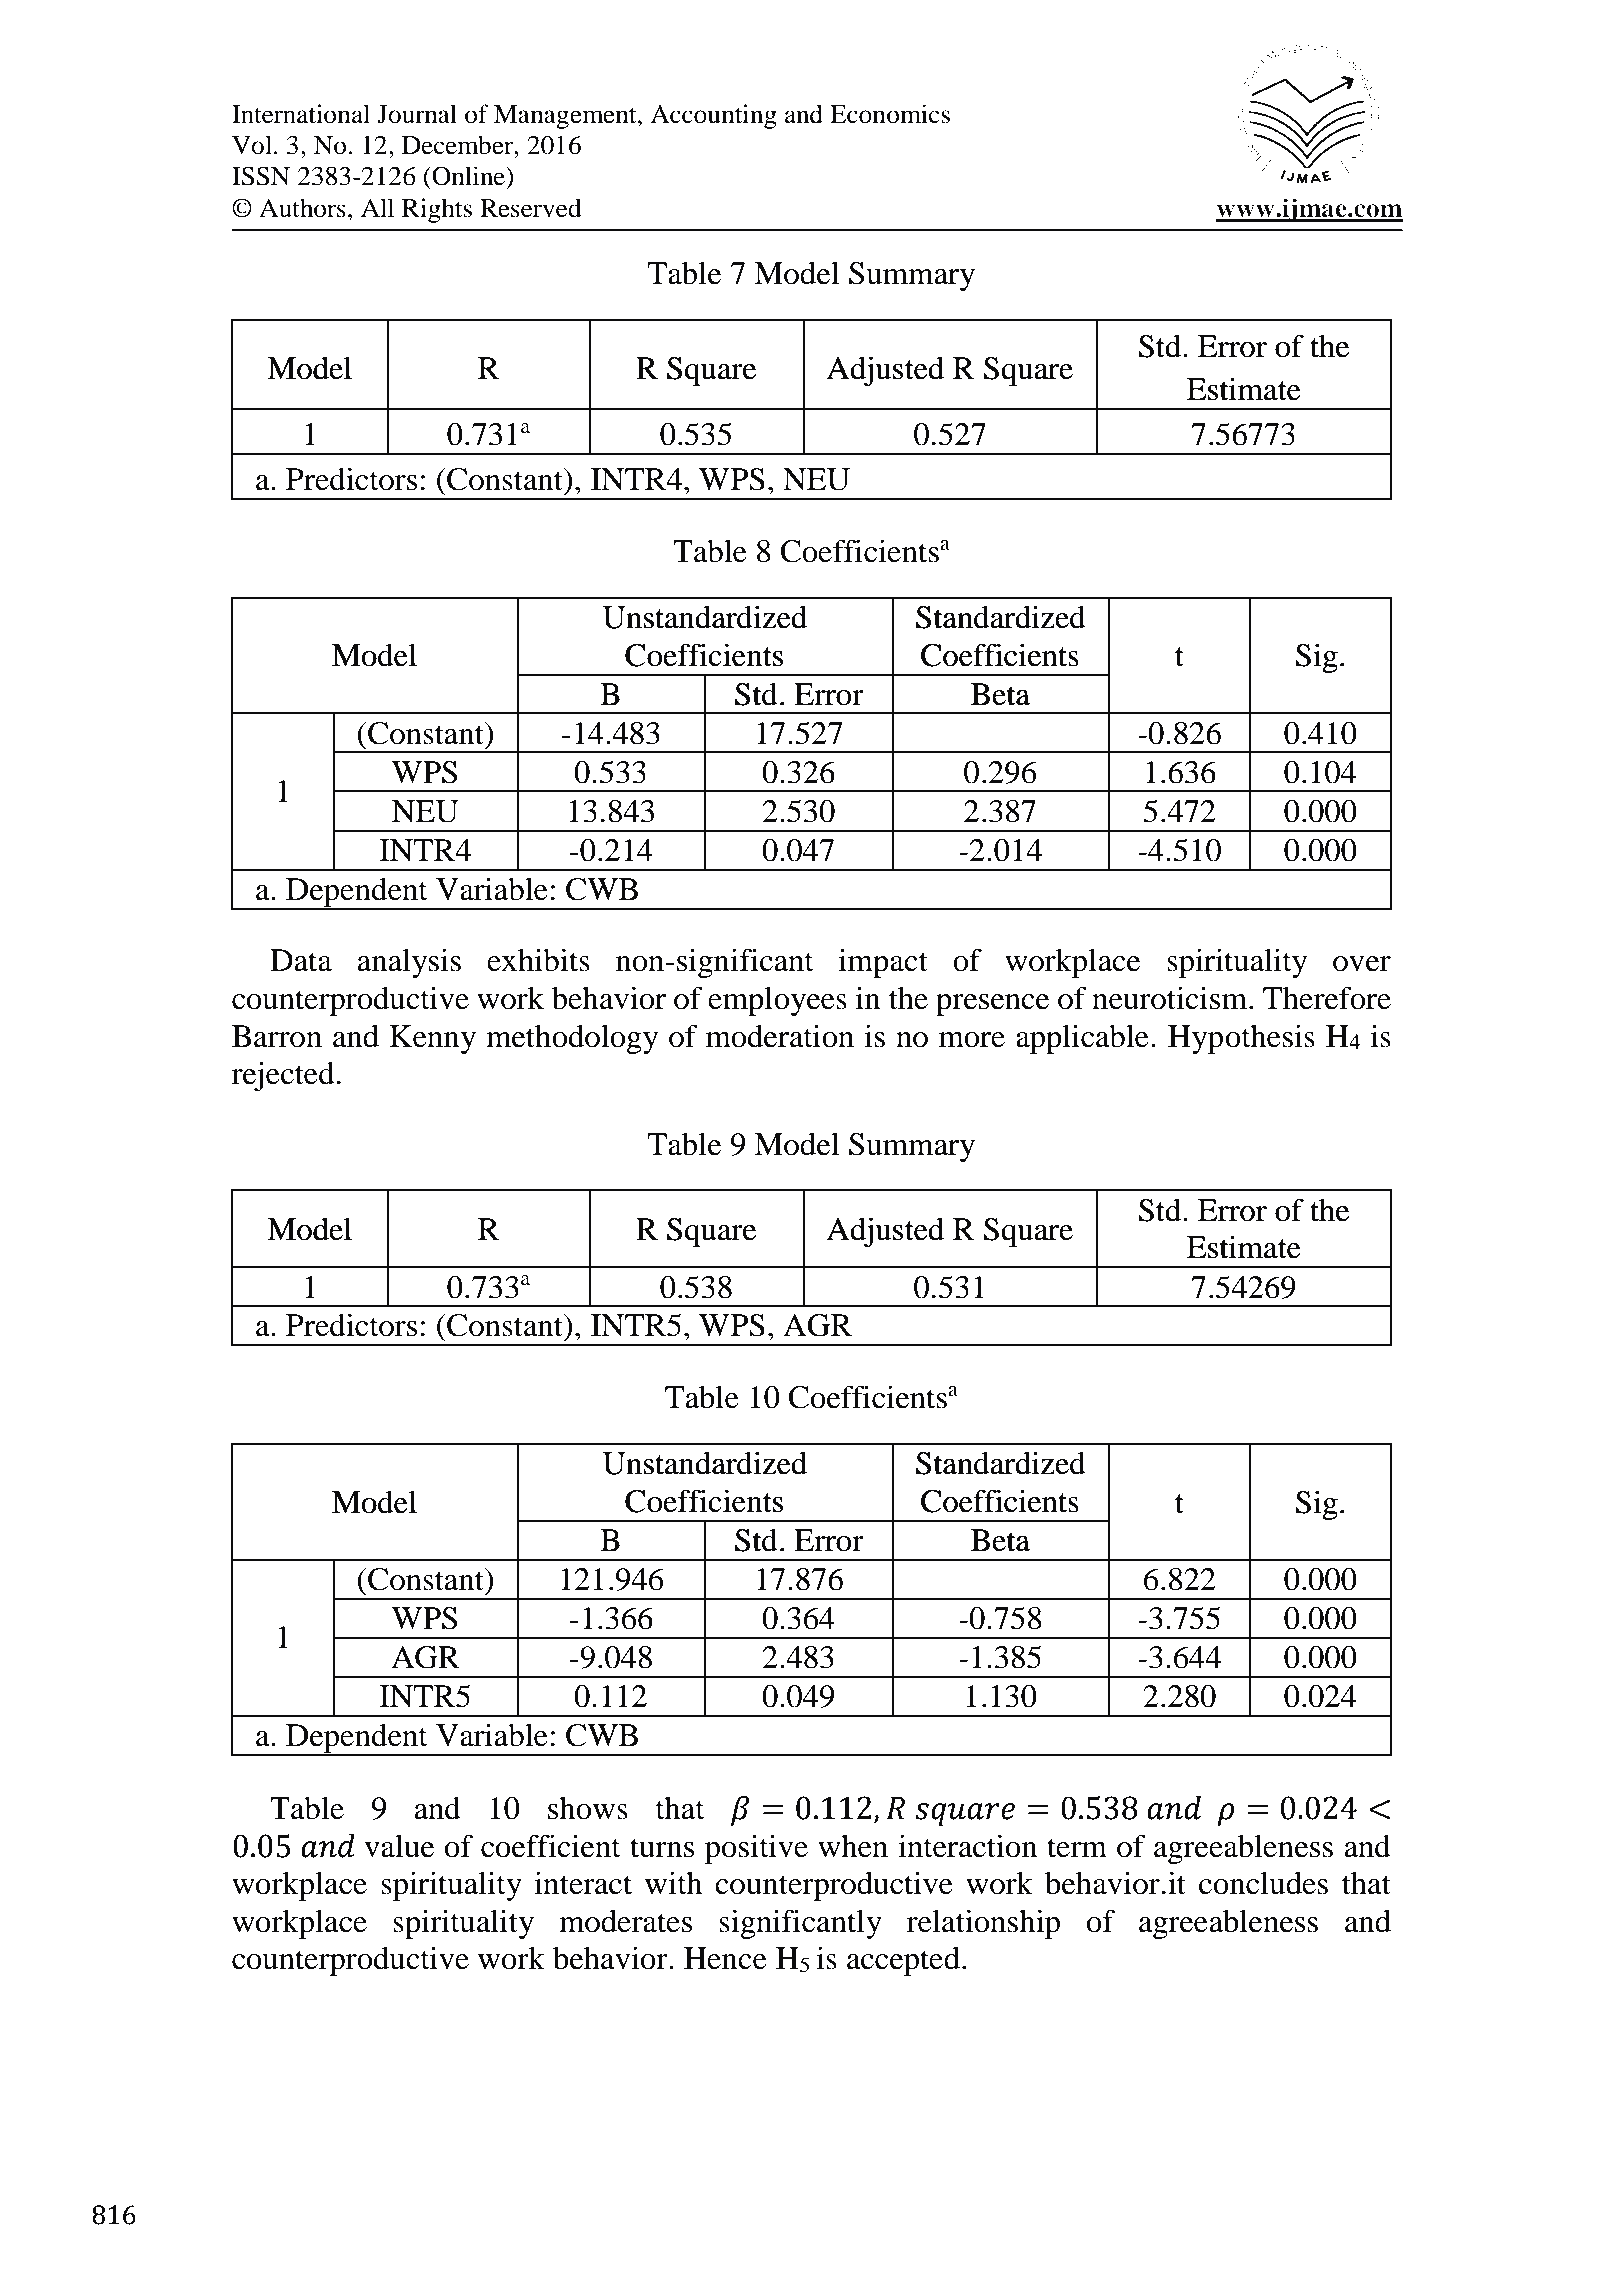 This screenshot has height=2295, width=1623. Describe the element at coordinates (409, 963) in the screenshot. I see `analysis` at that location.
